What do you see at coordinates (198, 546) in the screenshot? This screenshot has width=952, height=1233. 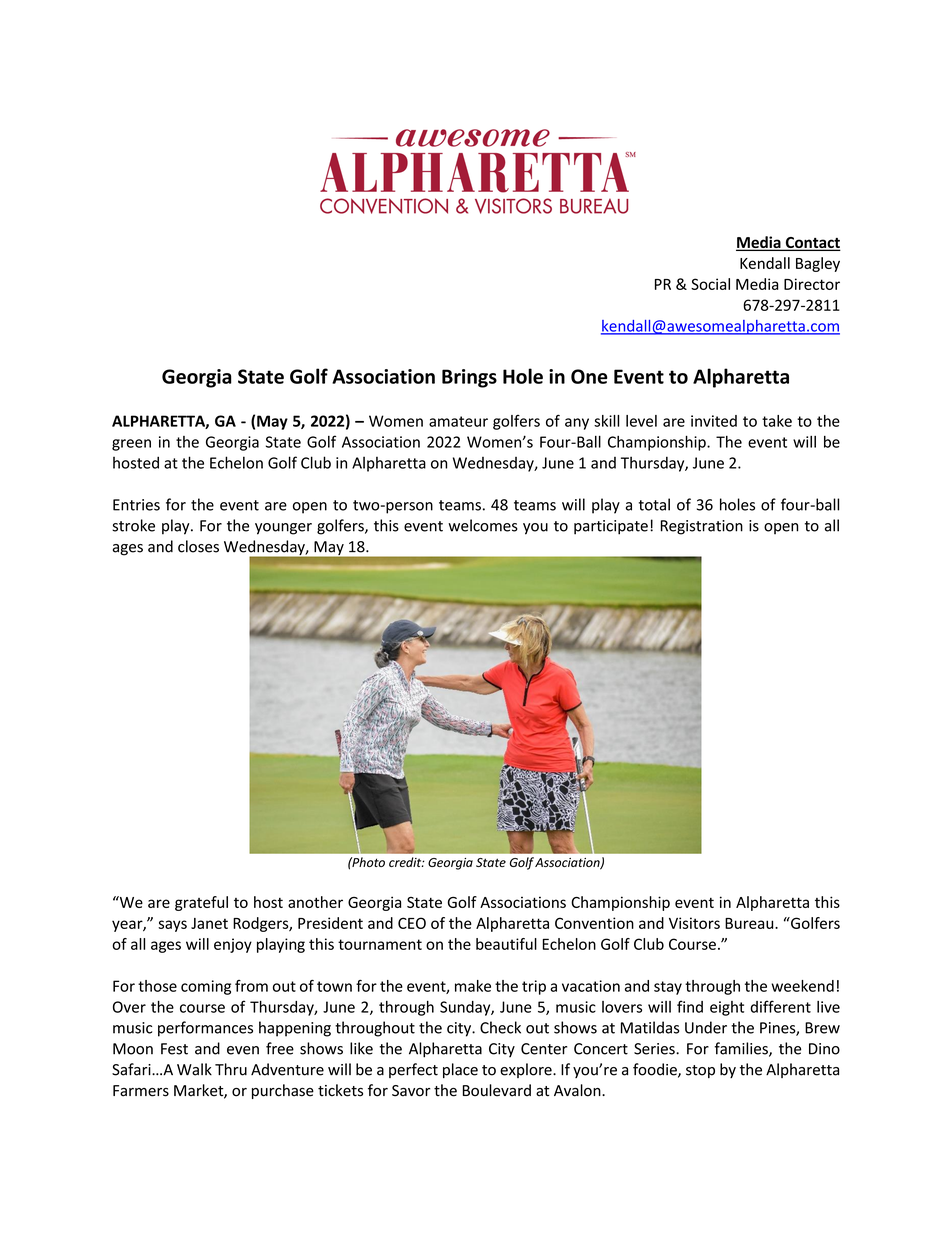 I see `closes` at bounding box center [198, 546].
